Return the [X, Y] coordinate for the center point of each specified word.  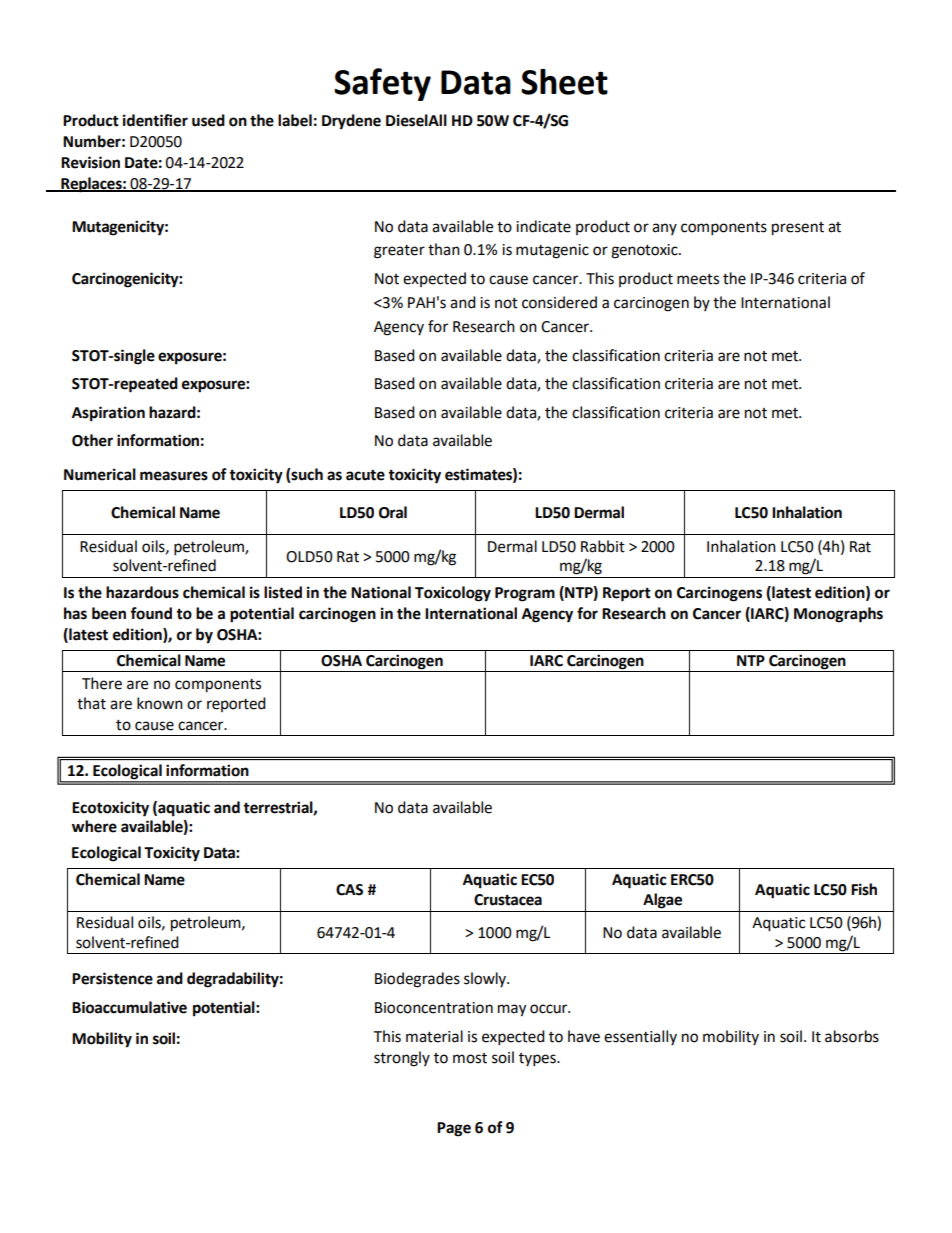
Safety [382, 84]
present [798, 229]
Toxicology [453, 594]
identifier [155, 120]
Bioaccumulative [129, 1007]
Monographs [838, 615]
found [151, 613]
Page [454, 1129]
